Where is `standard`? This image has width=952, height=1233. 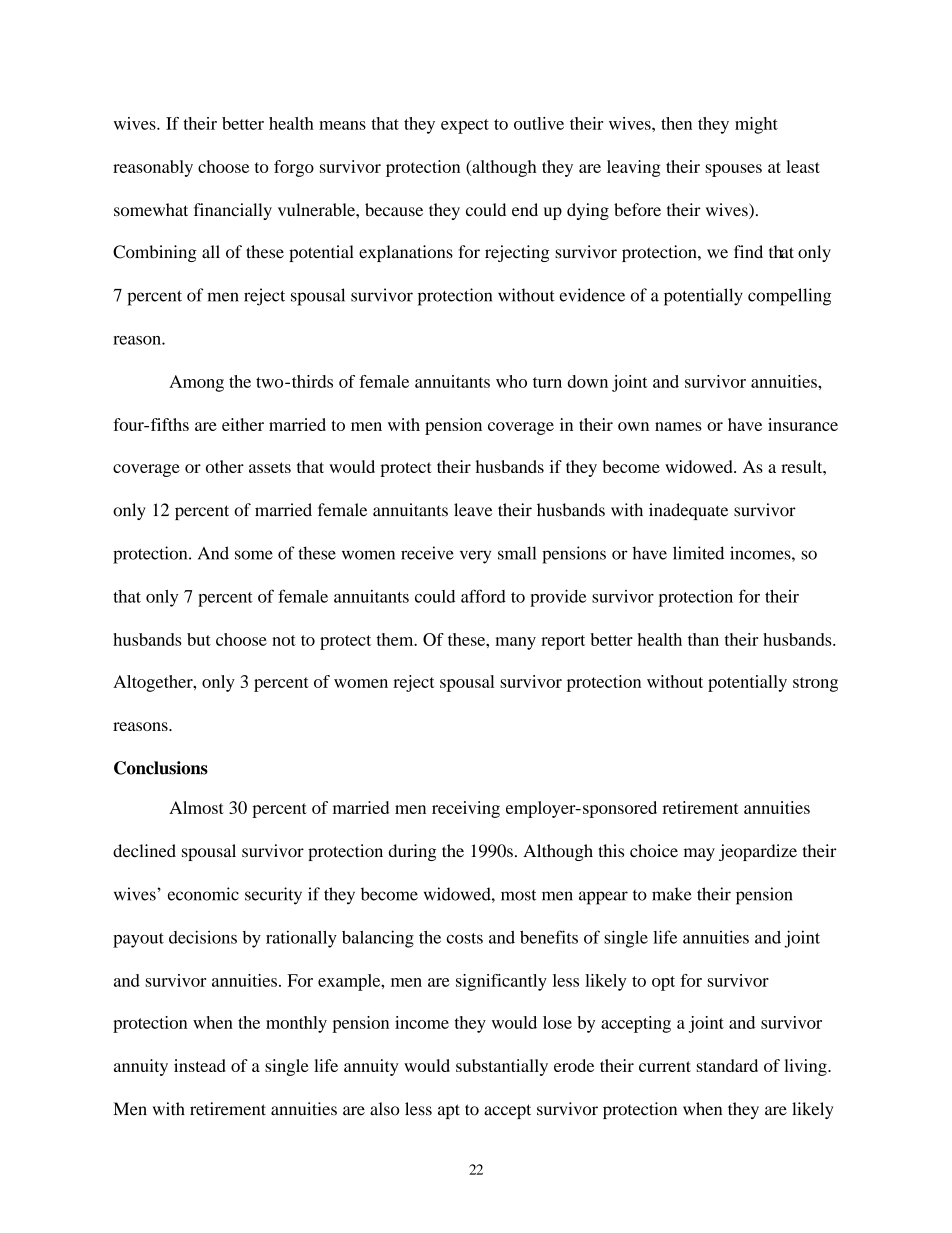 standard is located at coordinates (727, 1065).
